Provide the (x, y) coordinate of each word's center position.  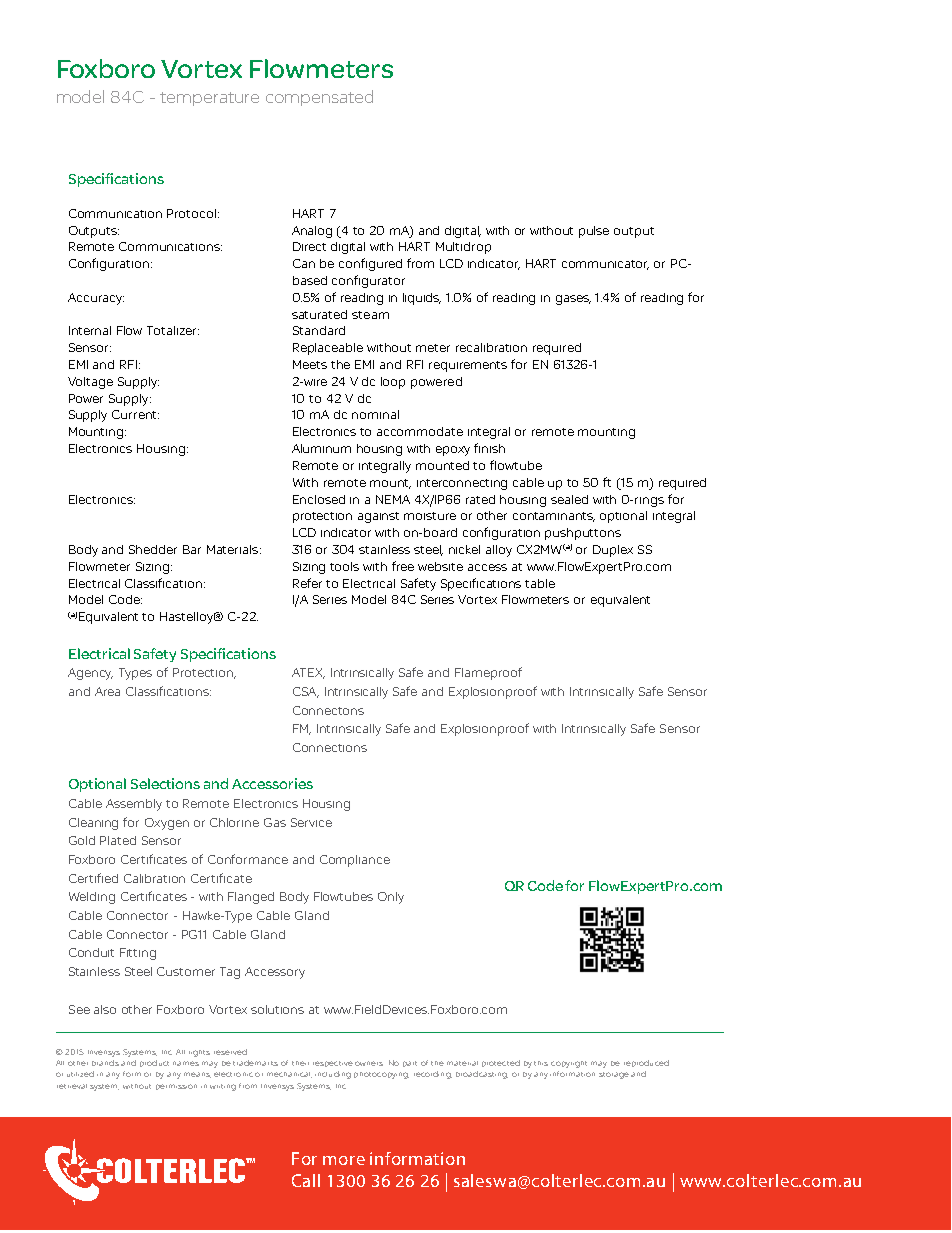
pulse (594, 232)
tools (344, 566)
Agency (90, 674)
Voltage (90, 383)
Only (391, 898)
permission (176, 1087)
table (540, 583)
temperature (209, 99)
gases (573, 300)
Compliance (355, 861)
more (344, 1160)
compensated (319, 98)
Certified (93, 878)
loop (393, 383)
